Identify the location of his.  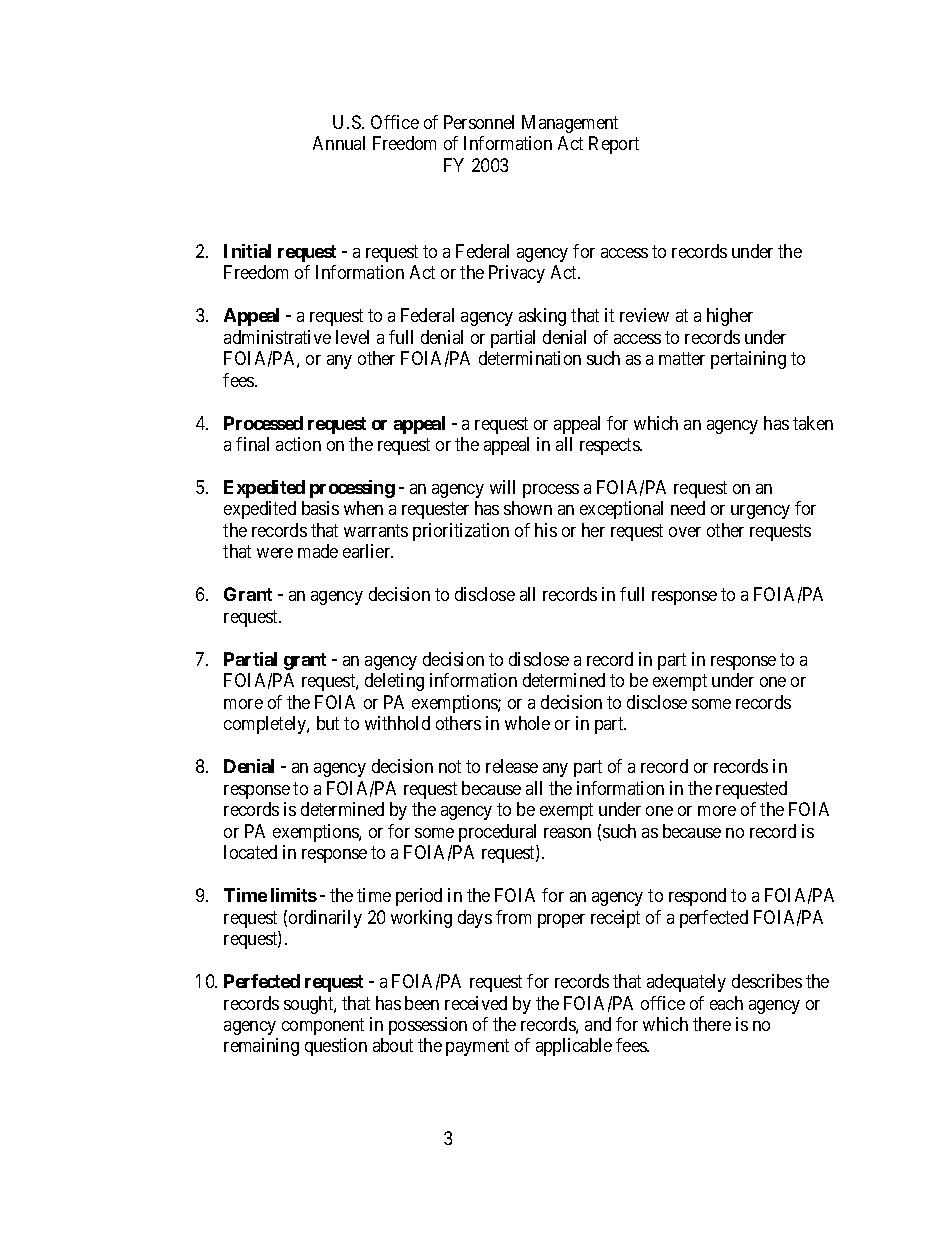
(546, 530).
